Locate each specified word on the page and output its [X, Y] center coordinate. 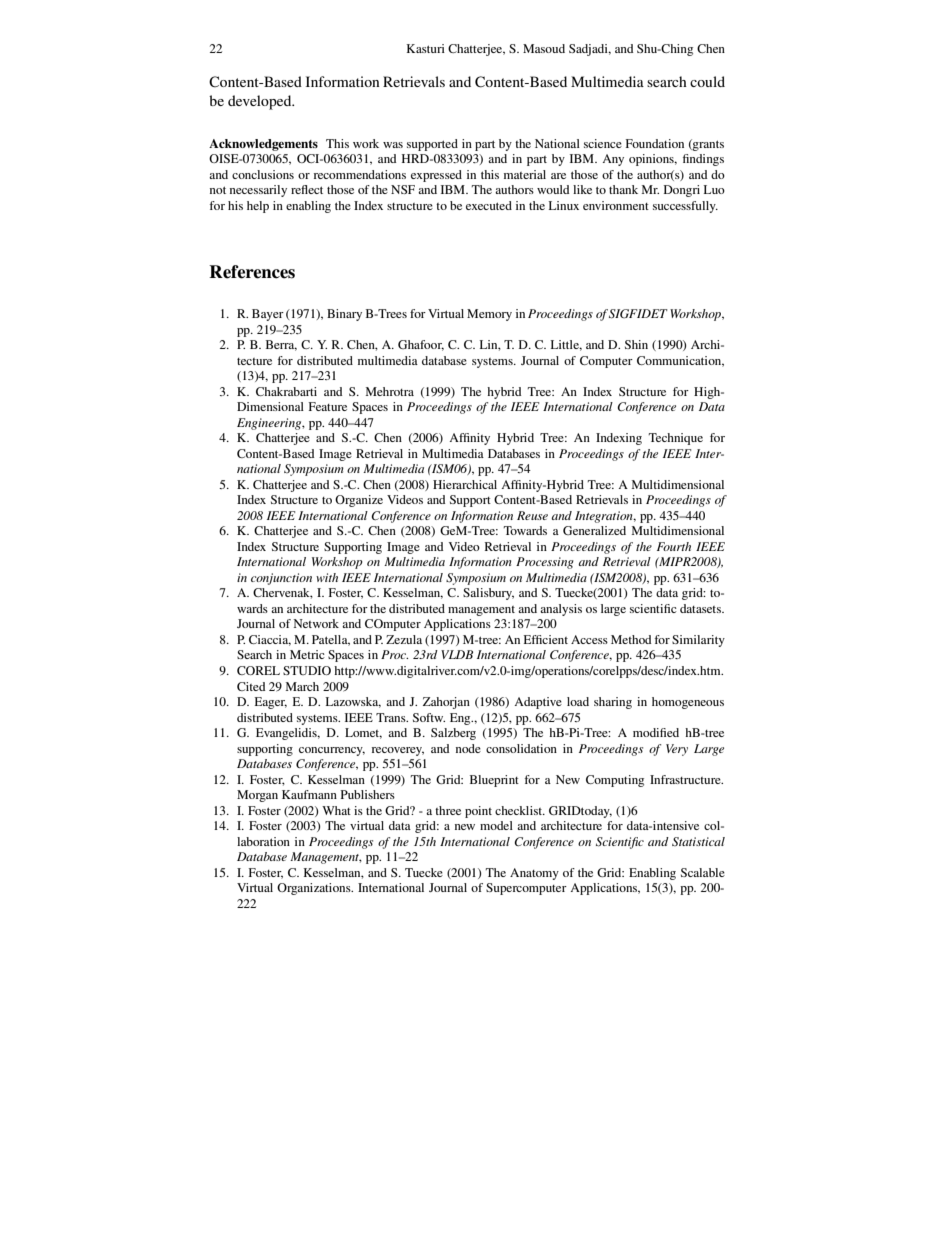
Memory [489, 315]
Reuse [532, 515]
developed [261, 102]
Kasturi [426, 48]
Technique [675, 439]
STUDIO [307, 670]
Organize [359, 501]
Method [631, 639]
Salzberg [453, 734]
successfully [685, 207]
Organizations [315, 889]
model [496, 825]
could [707, 81]
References [252, 272]
